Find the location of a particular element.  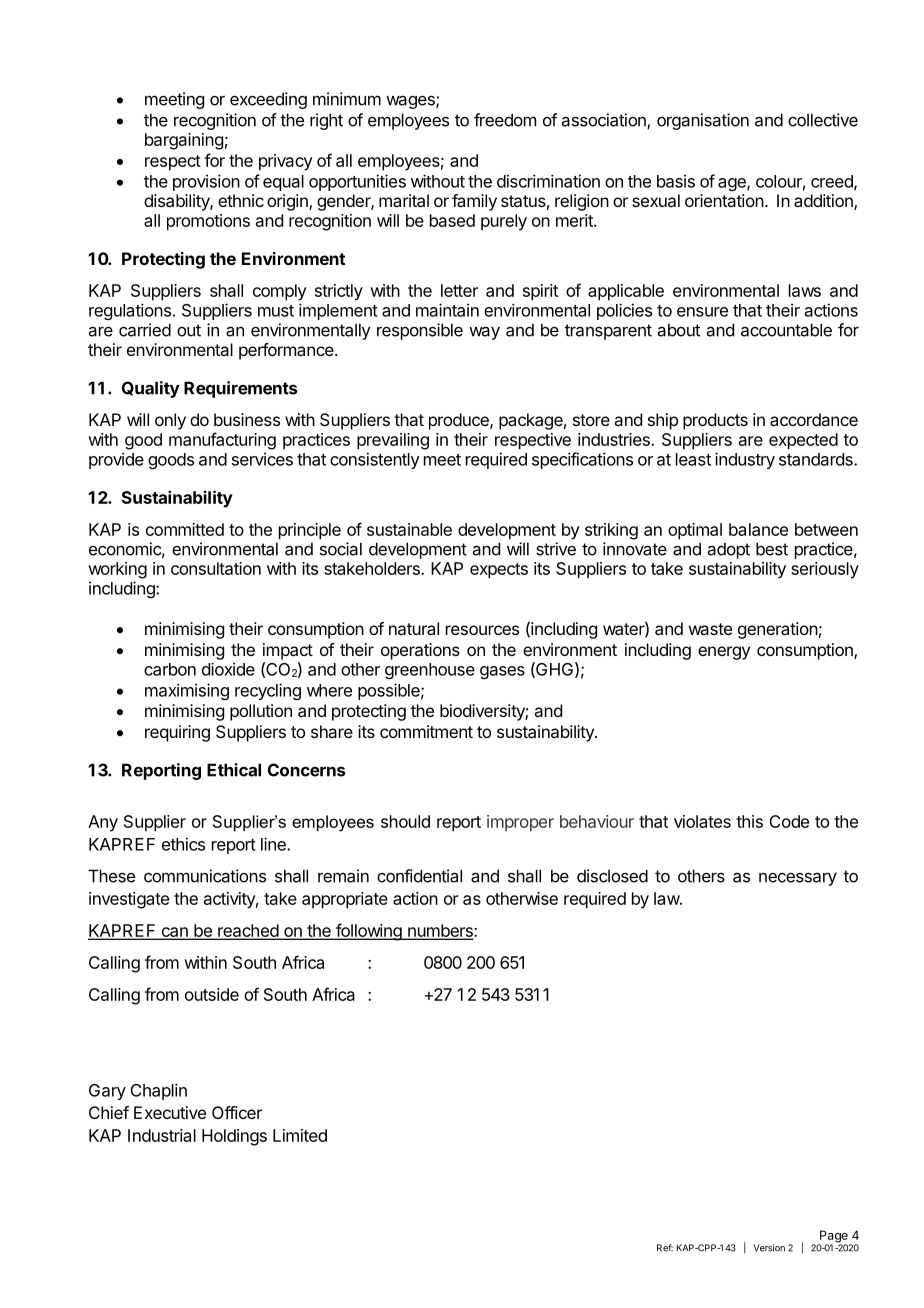

numbers is located at coordinates (440, 931).
